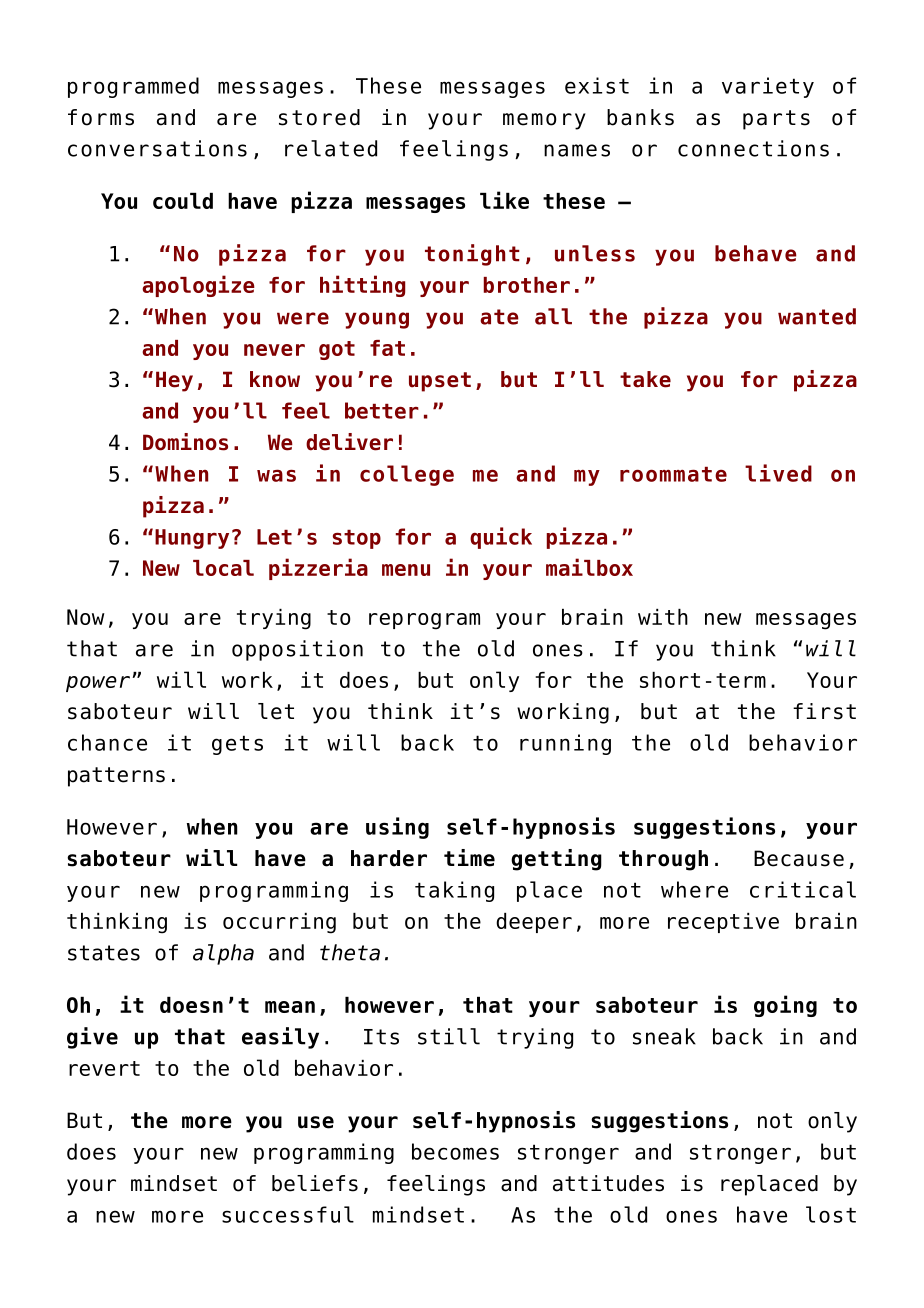  Describe the element at coordinates (723, 923) in the page. I see `receptive` at that location.
